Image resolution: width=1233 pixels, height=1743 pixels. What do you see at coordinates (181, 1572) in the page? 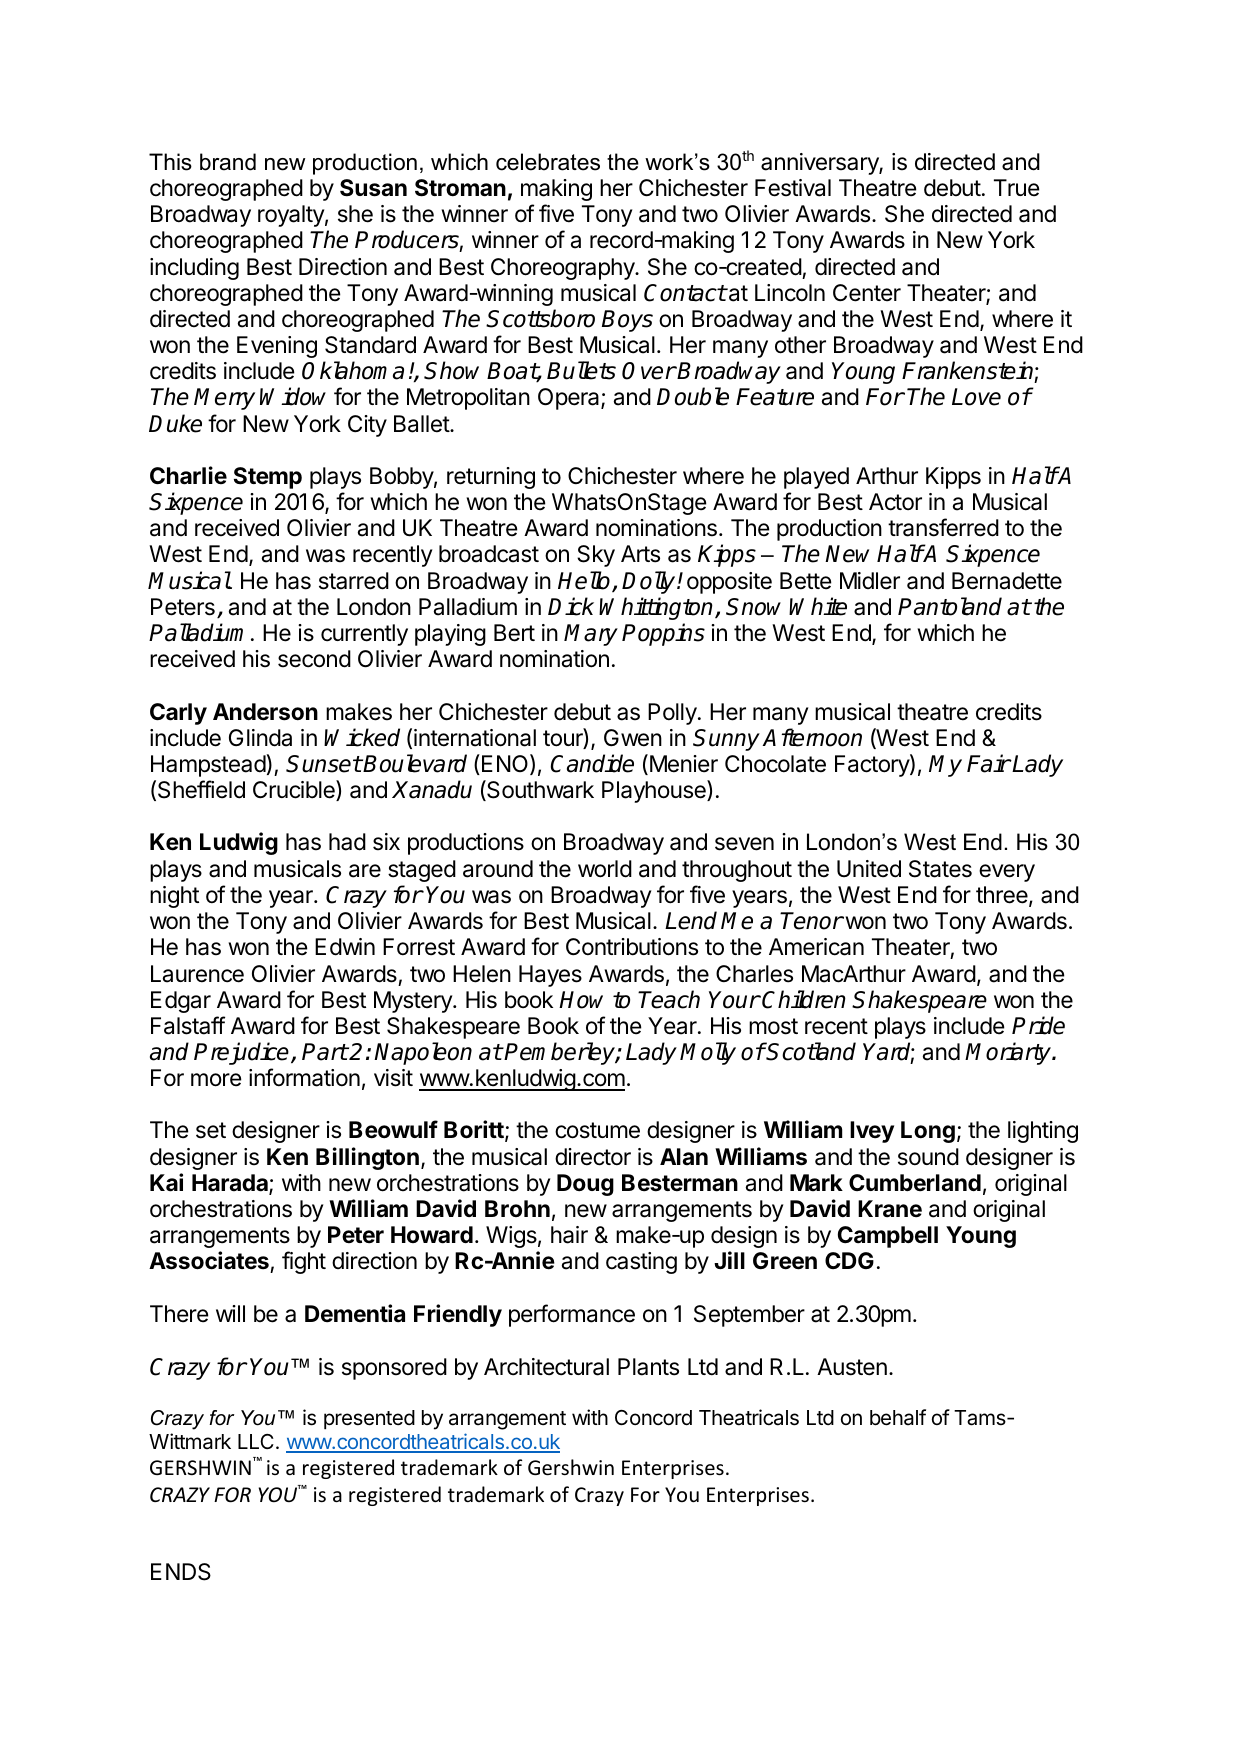
I see `ENDS` at bounding box center [181, 1572].
